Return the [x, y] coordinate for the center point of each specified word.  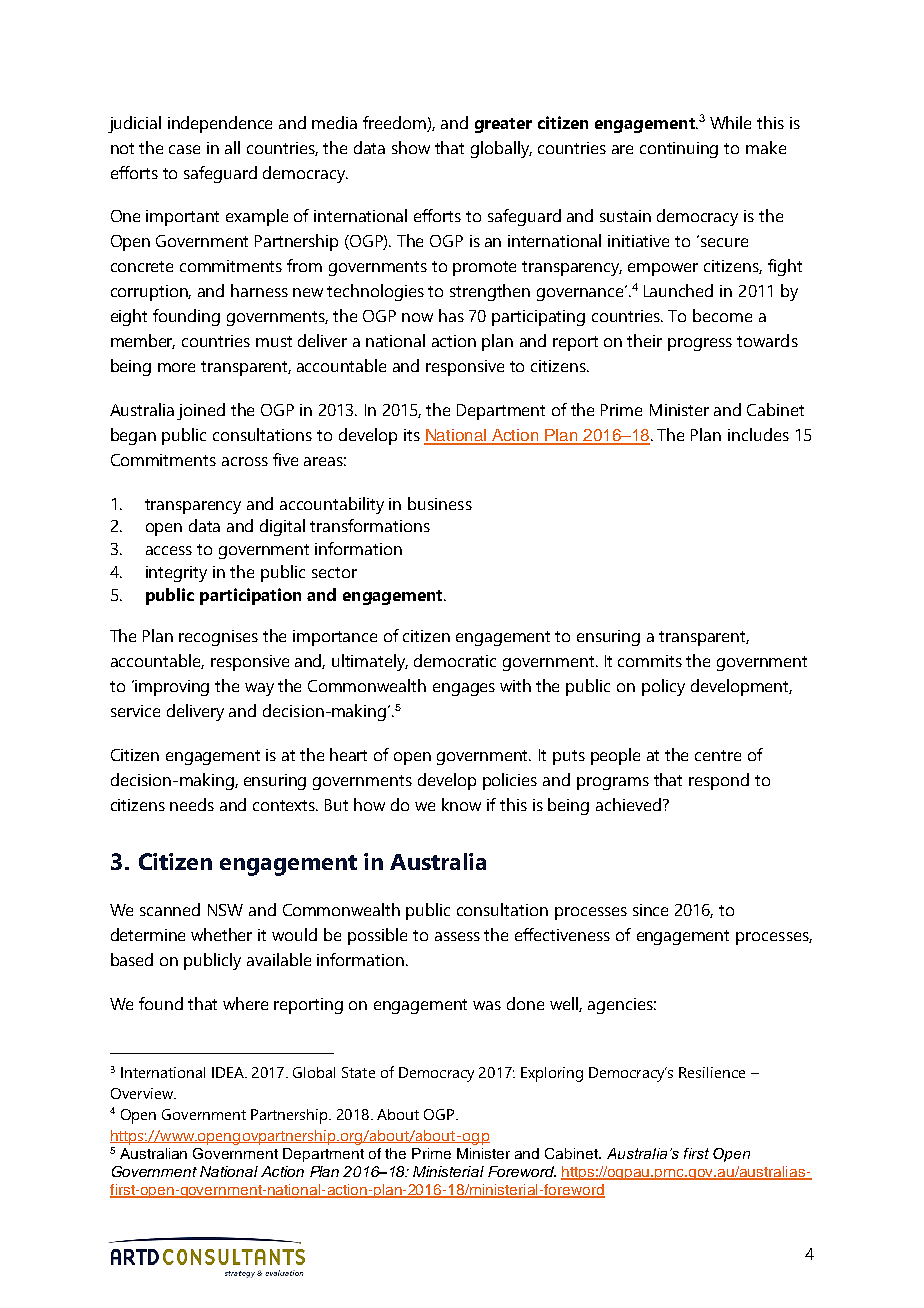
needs [192, 804]
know [461, 804]
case [184, 149]
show [411, 147]
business [440, 503]
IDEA [229, 1072]
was [487, 1005]
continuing [679, 150]
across [245, 461]
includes [758, 434]
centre [718, 755]
